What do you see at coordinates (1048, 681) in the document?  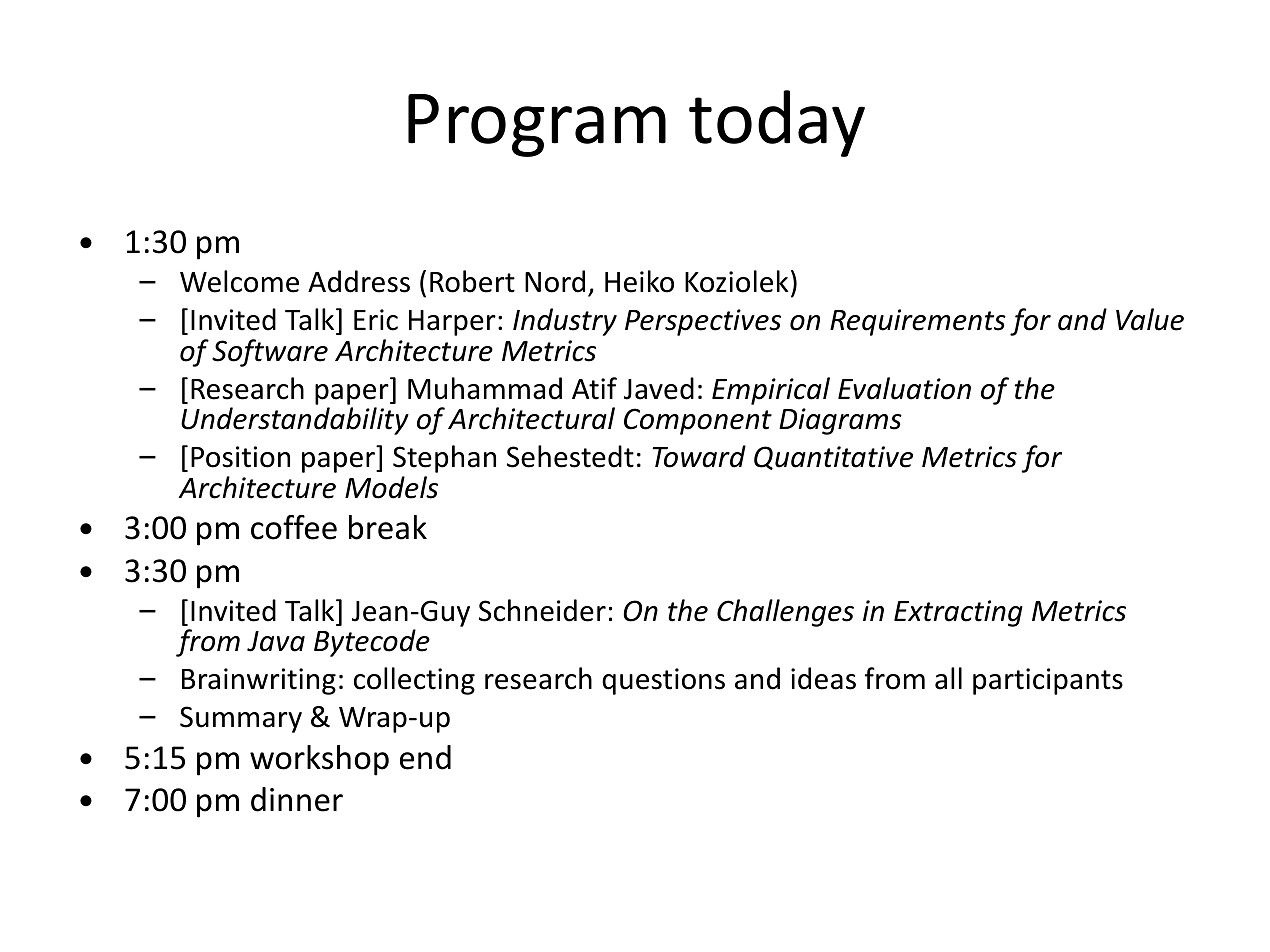 I see `participants` at bounding box center [1048, 681].
